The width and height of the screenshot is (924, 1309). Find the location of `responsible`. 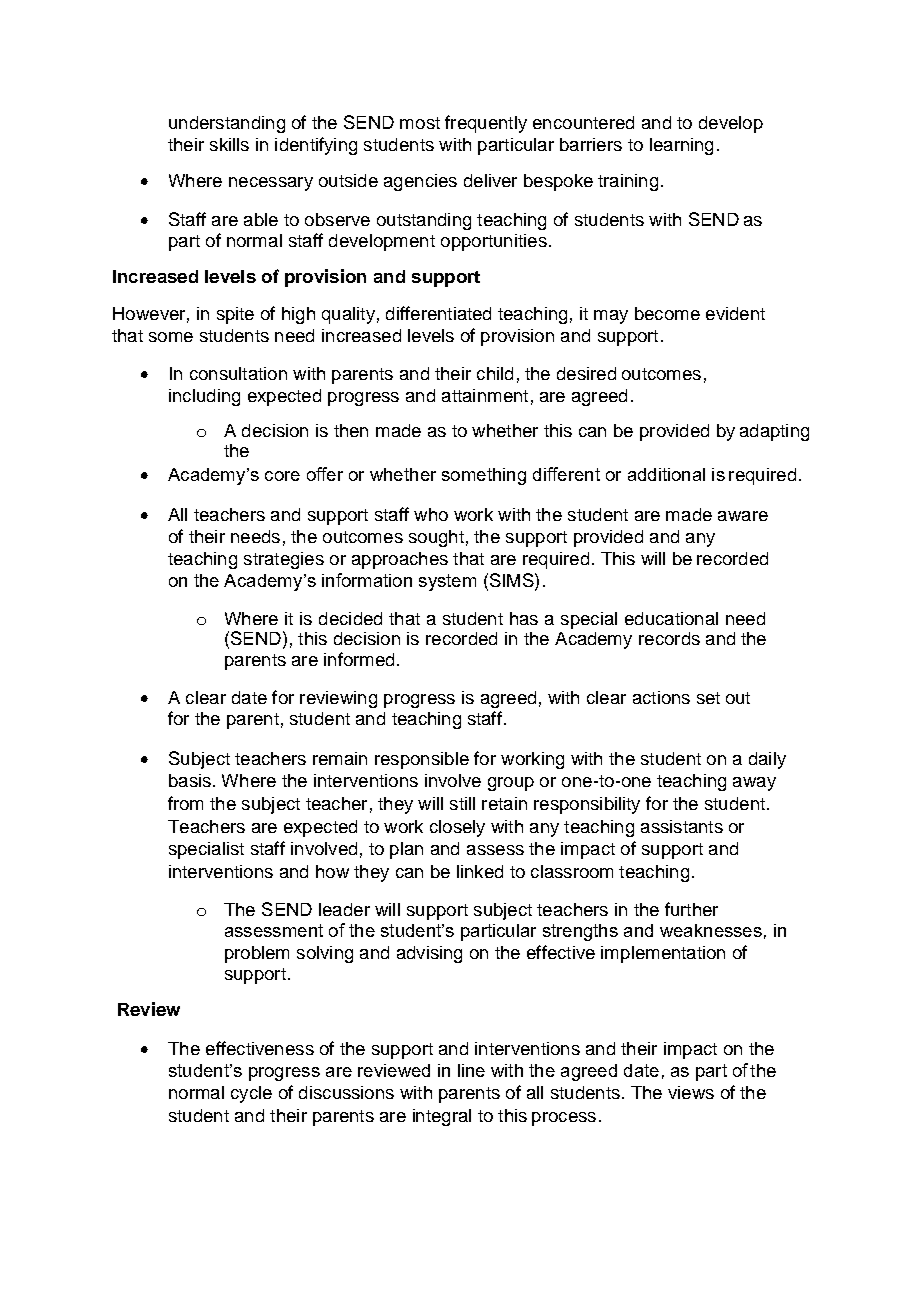

responsible is located at coordinates (422, 760).
